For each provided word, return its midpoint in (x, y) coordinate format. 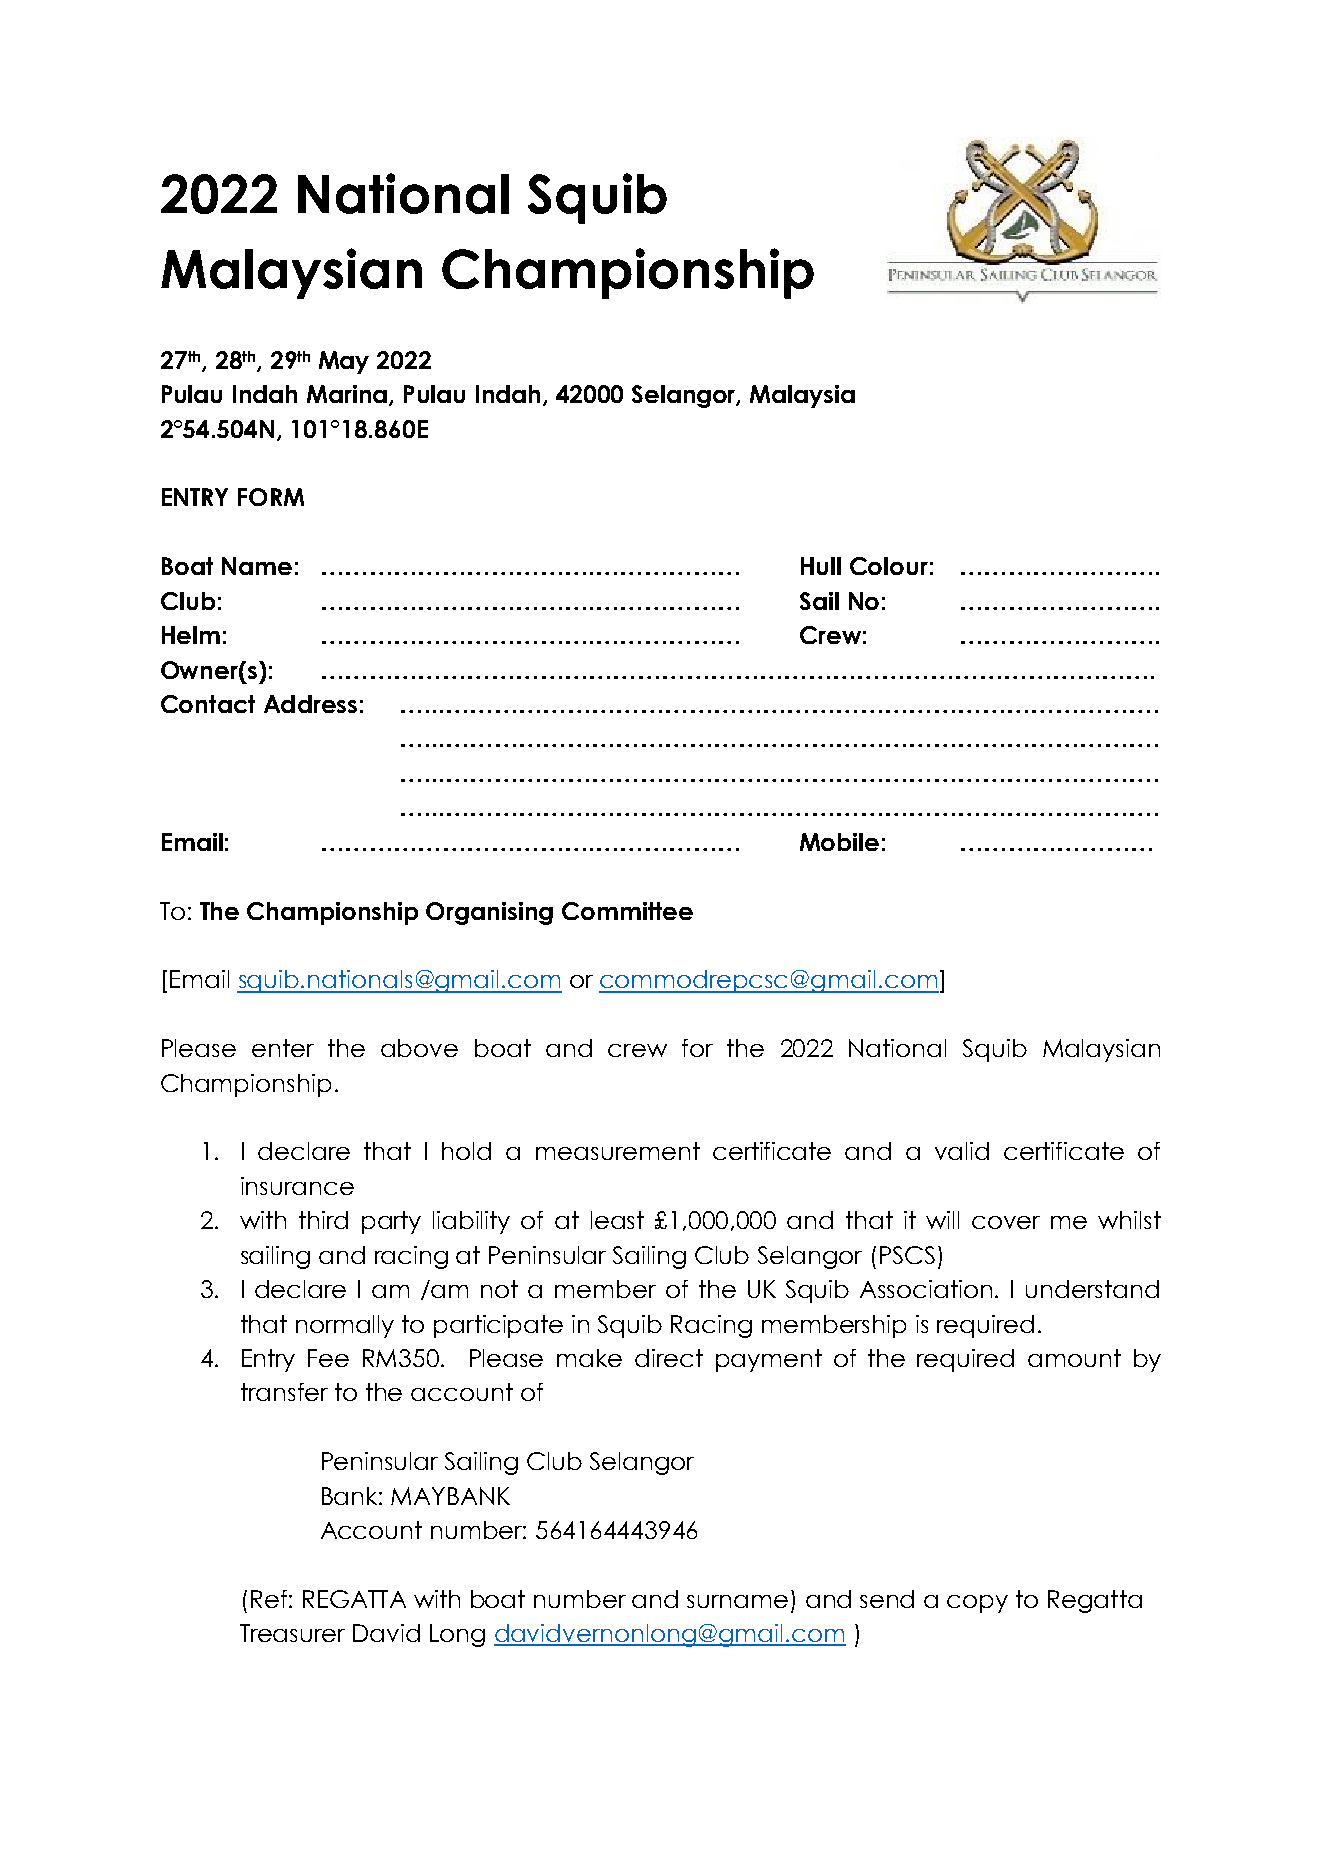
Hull (821, 566)
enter (283, 1048)
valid (962, 1151)
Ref (269, 1599)
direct (669, 1358)
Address (310, 704)
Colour (889, 566)
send (887, 1599)
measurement (618, 1151)
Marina (348, 395)
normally (345, 1326)
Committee (627, 911)
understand (1092, 1289)
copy (977, 1604)
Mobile (839, 842)
